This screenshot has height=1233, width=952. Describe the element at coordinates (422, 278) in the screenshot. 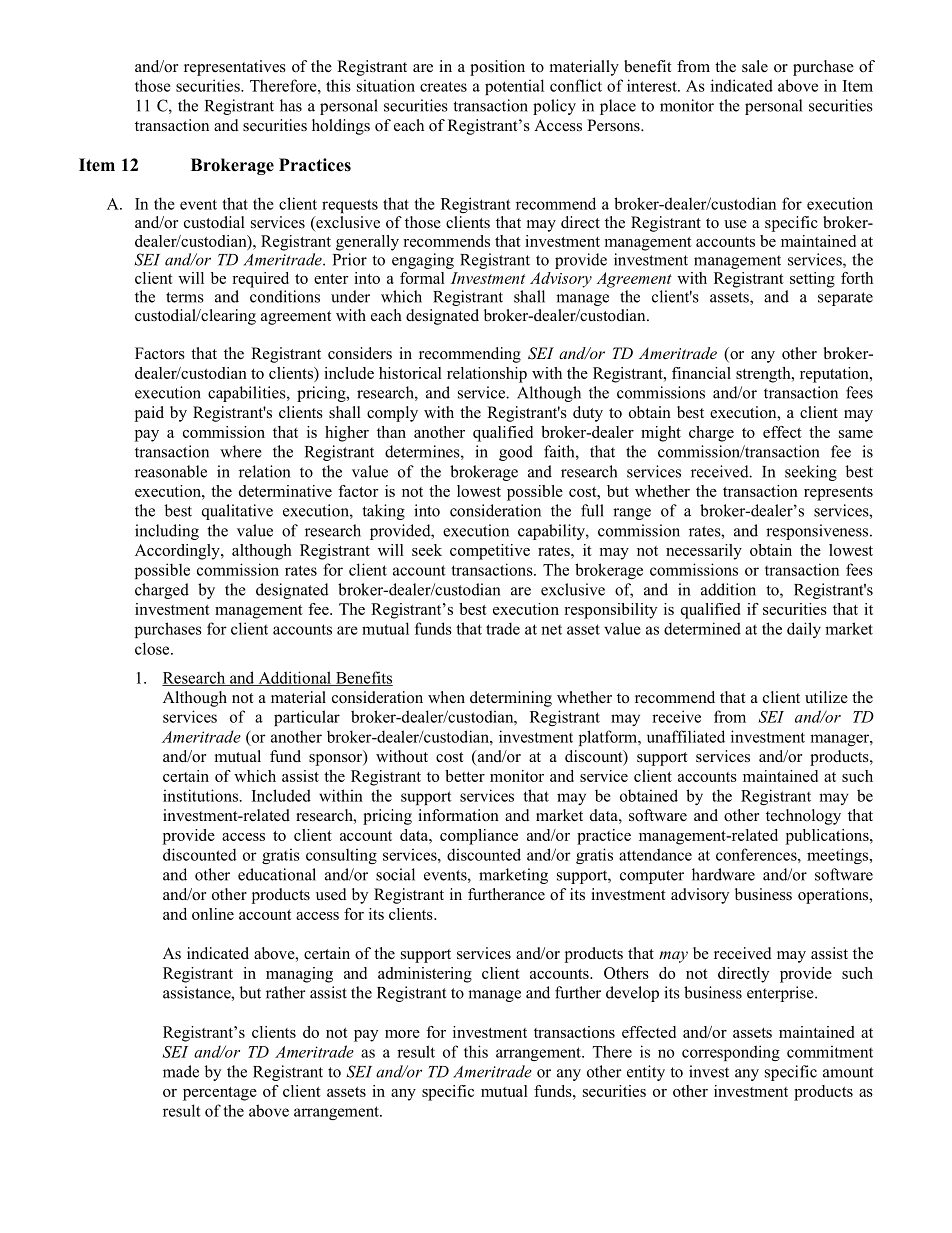

I see `formal` at that location.
